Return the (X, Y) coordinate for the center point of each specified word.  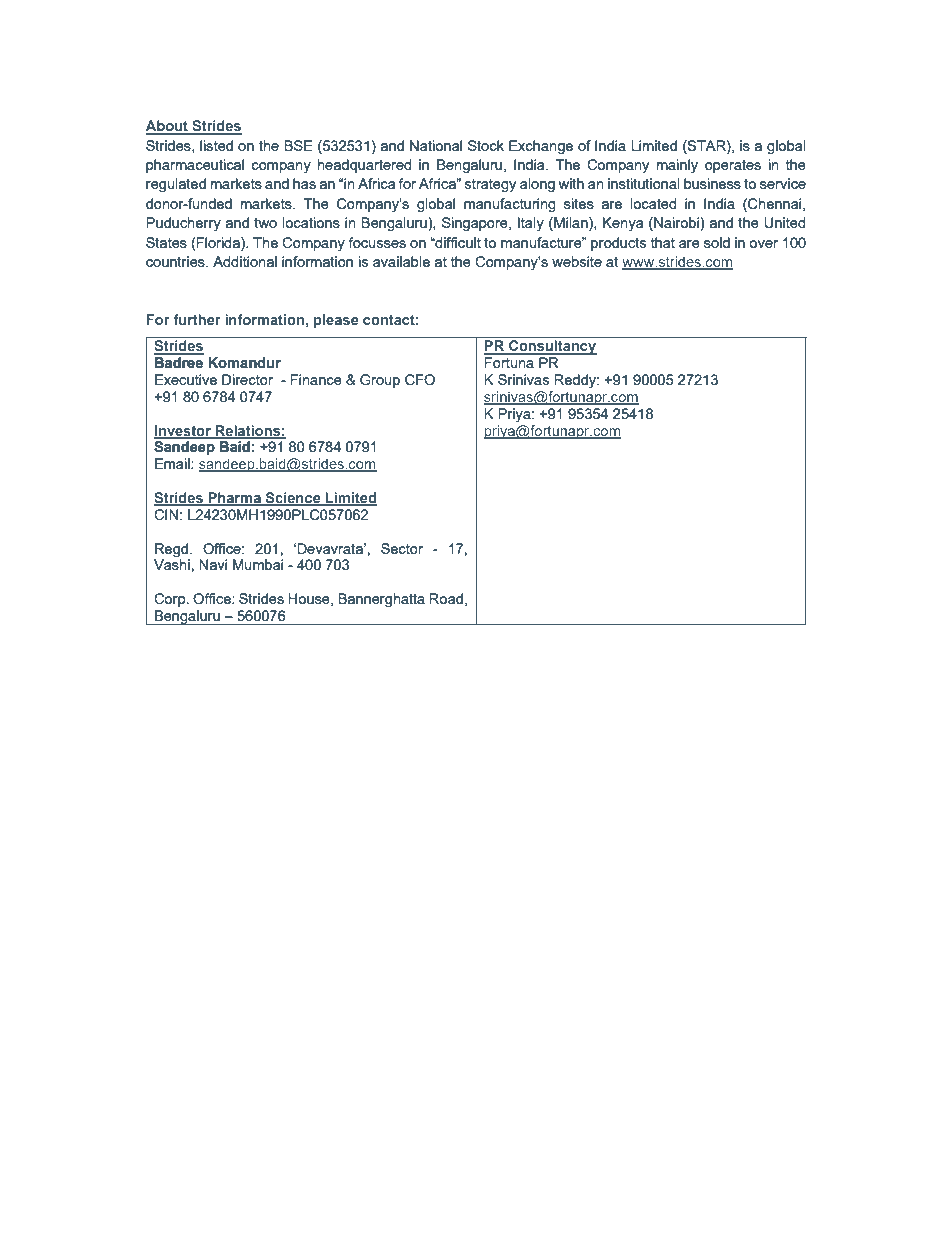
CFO (420, 380)
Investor (184, 431)
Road (446, 598)
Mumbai (258, 564)
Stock (486, 145)
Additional (245, 261)
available (401, 261)
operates (733, 166)
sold (717, 242)
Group (380, 381)
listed (216, 145)
